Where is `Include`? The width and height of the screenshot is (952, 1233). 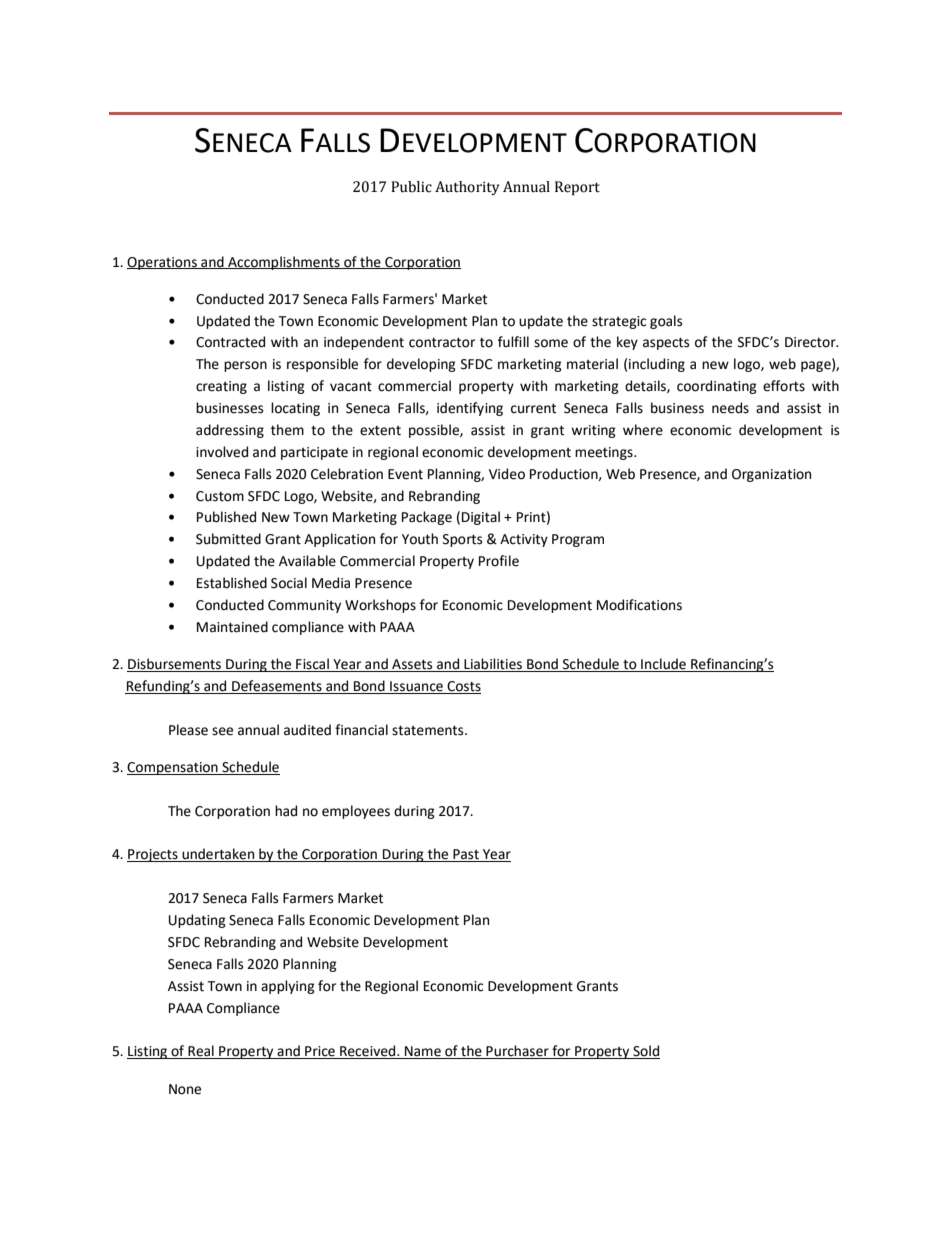
Include is located at coordinates (663, 665).
